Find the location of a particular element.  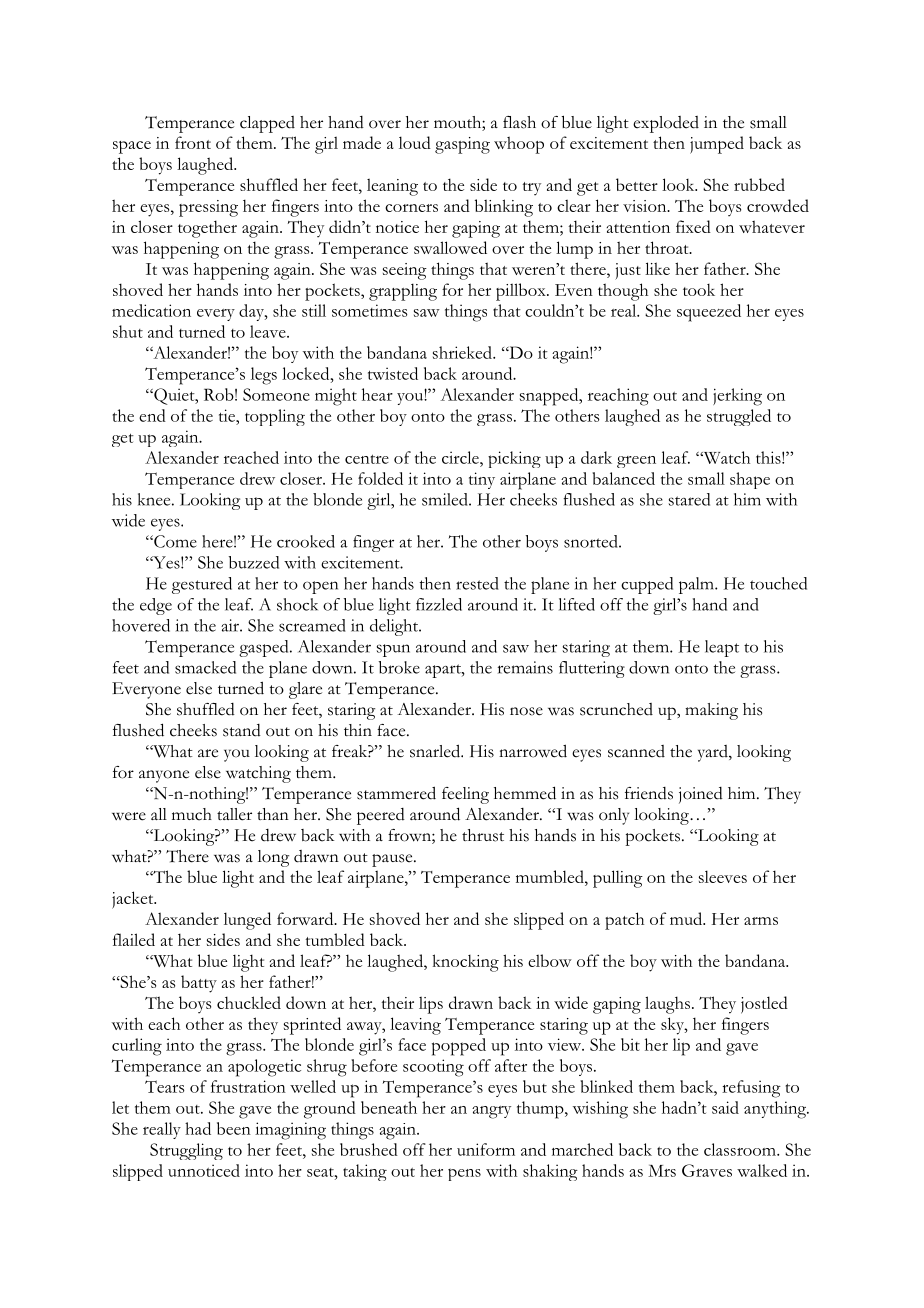

Struggling is located at coordinates (186, 1151).
